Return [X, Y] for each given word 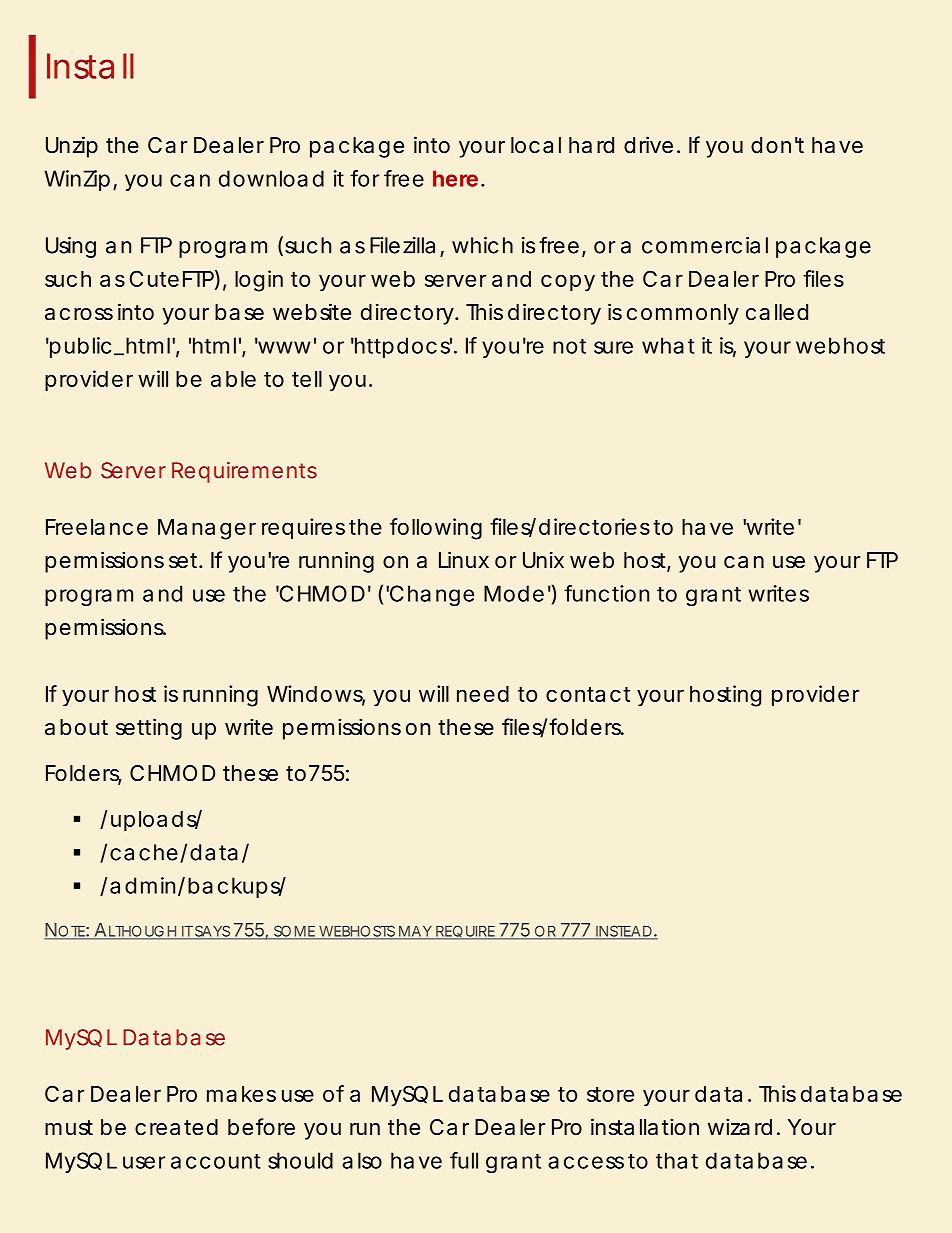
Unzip [72, 147]
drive [648, 145]
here [455, 178]
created [176, 1127]
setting [149, 729]
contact [588, 694]
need [483, 694]
